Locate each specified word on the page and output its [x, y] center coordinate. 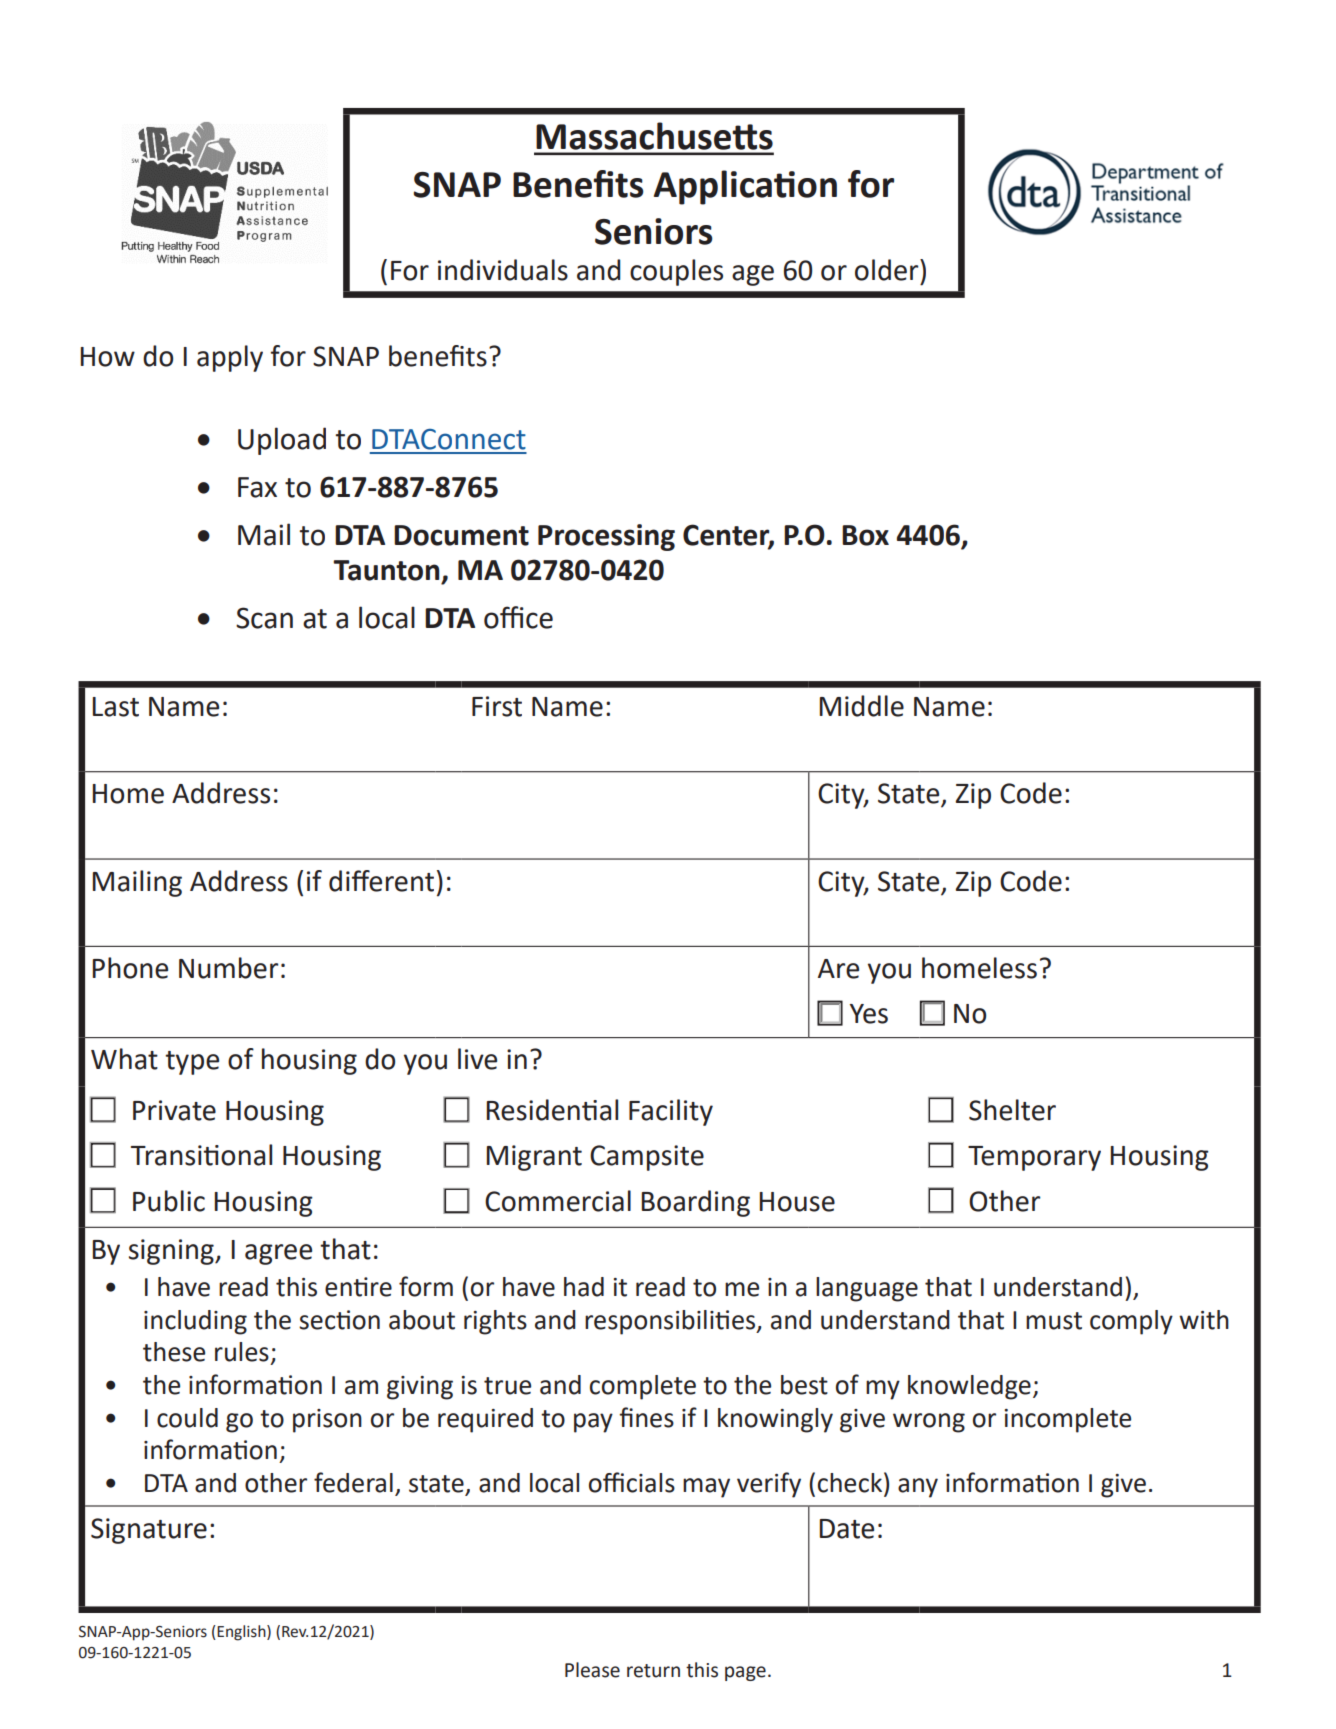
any [918, 1488]
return [653, 1671]
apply [230, 358]
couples [676, 272]
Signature [149, 1531]
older [888, 270]
